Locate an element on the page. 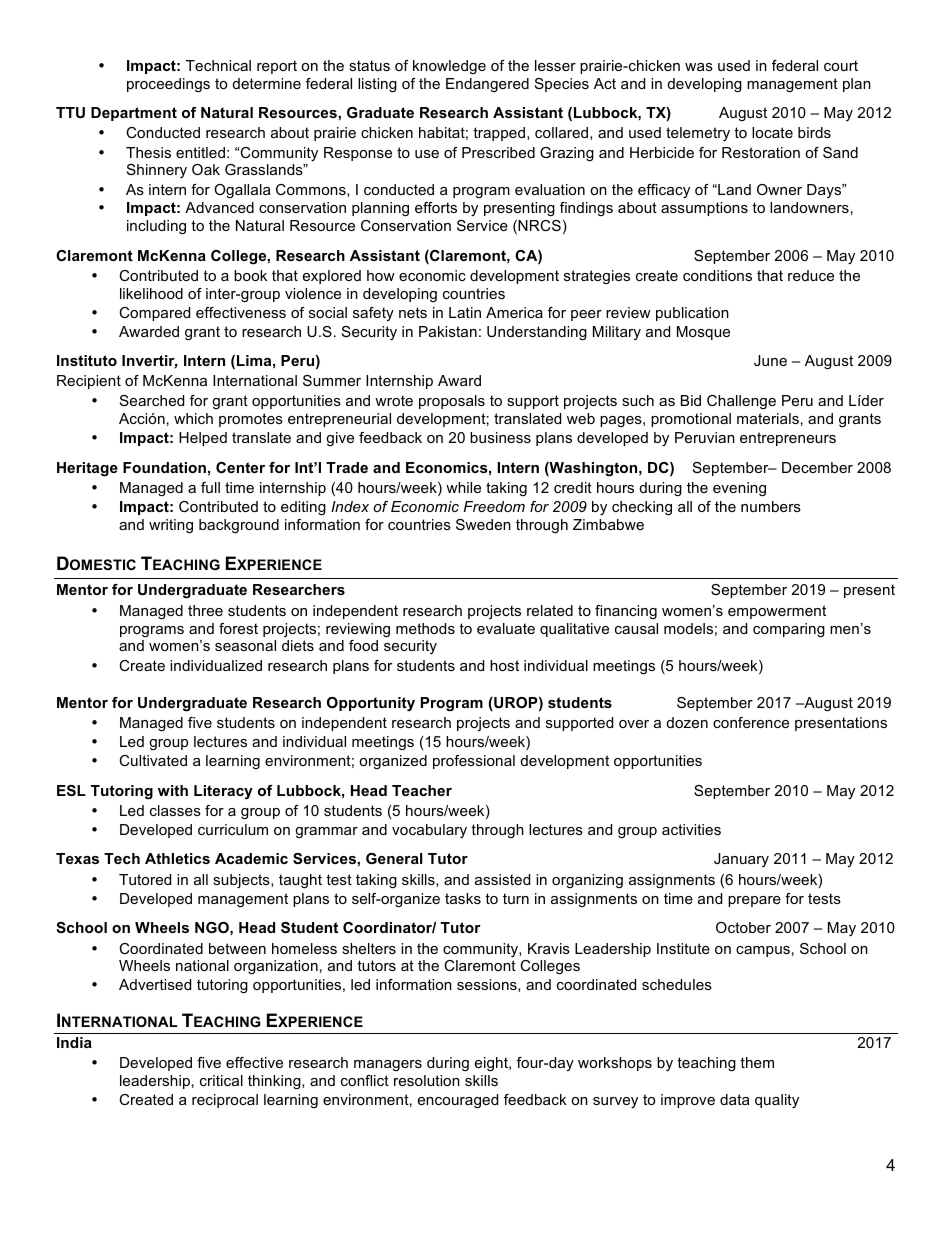 The height and width of the page is (1233, 952). June is located at coordinates (770, 360).
